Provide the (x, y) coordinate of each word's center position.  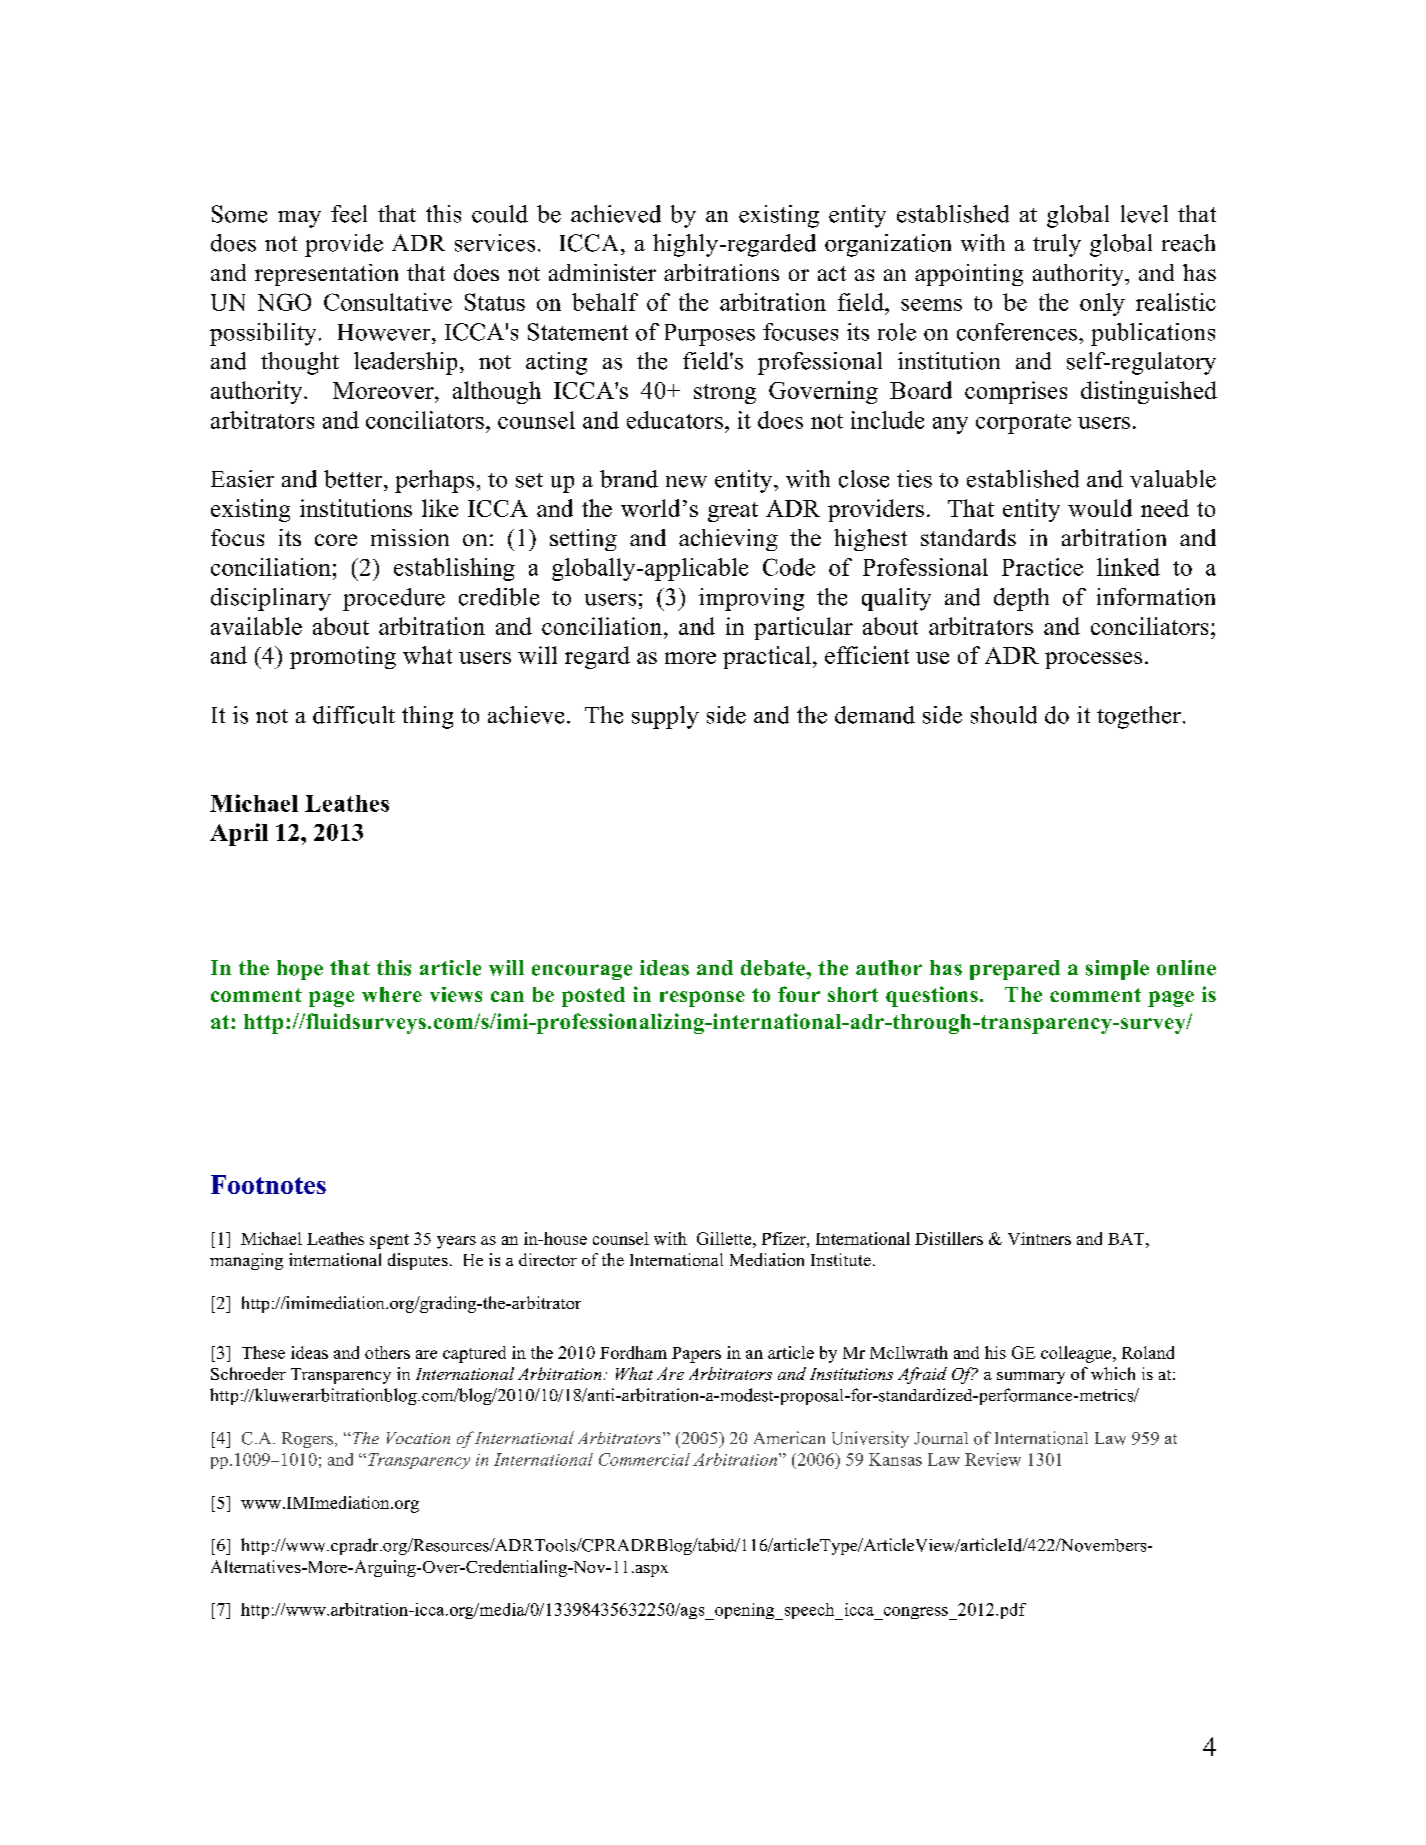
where (392, 994)
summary (1031, 1377)
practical (767, 657)
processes (1093, 660)
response (702, 999)
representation (326, 275)
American (789, 1437)
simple (1117, 970)
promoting (343, 657)
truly (1057, 245)
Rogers (309, 1440)
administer (602, 272)
